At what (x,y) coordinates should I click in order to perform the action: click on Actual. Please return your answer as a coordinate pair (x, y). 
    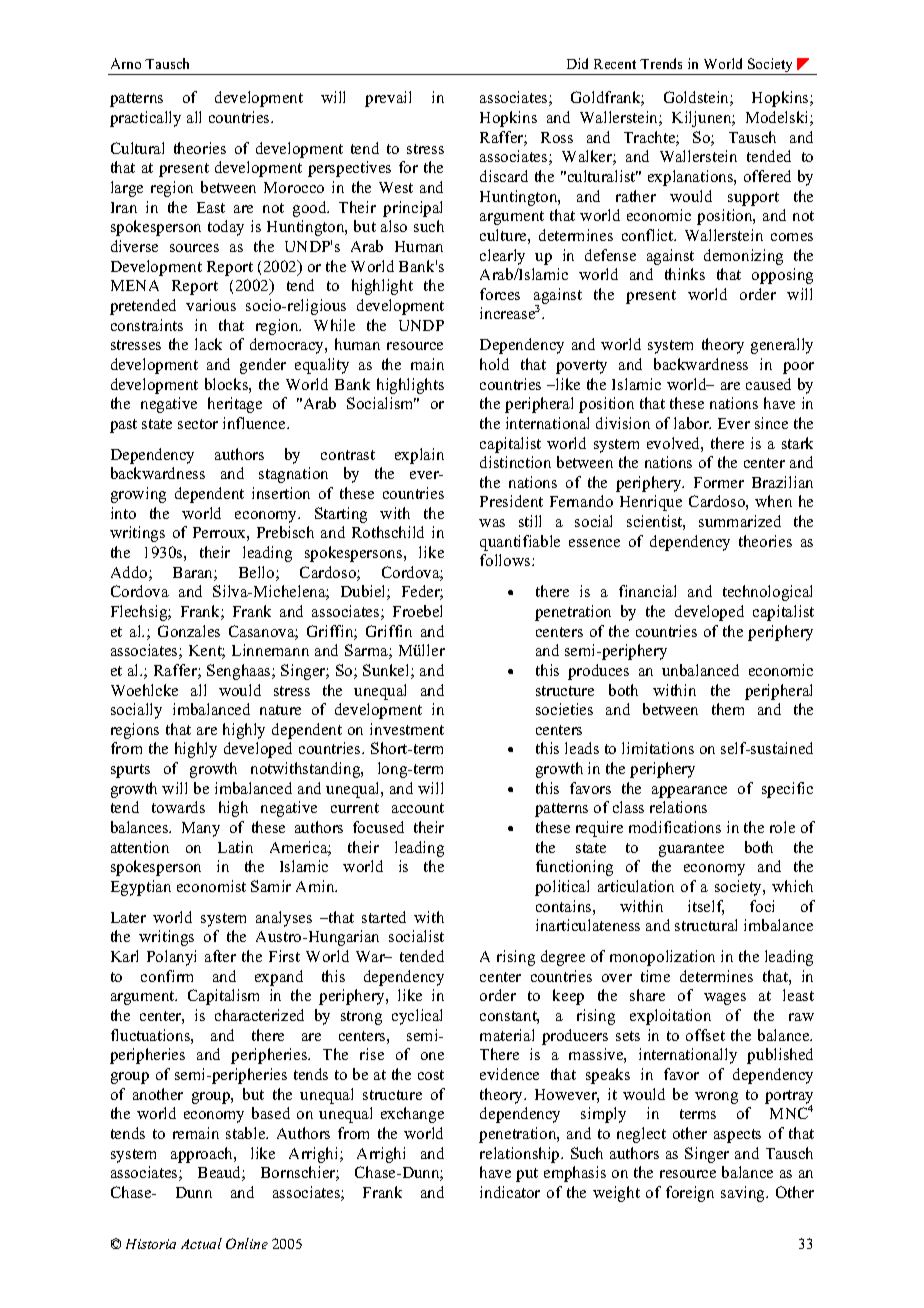
    Looking at the image, I should click on (201, 1243).
